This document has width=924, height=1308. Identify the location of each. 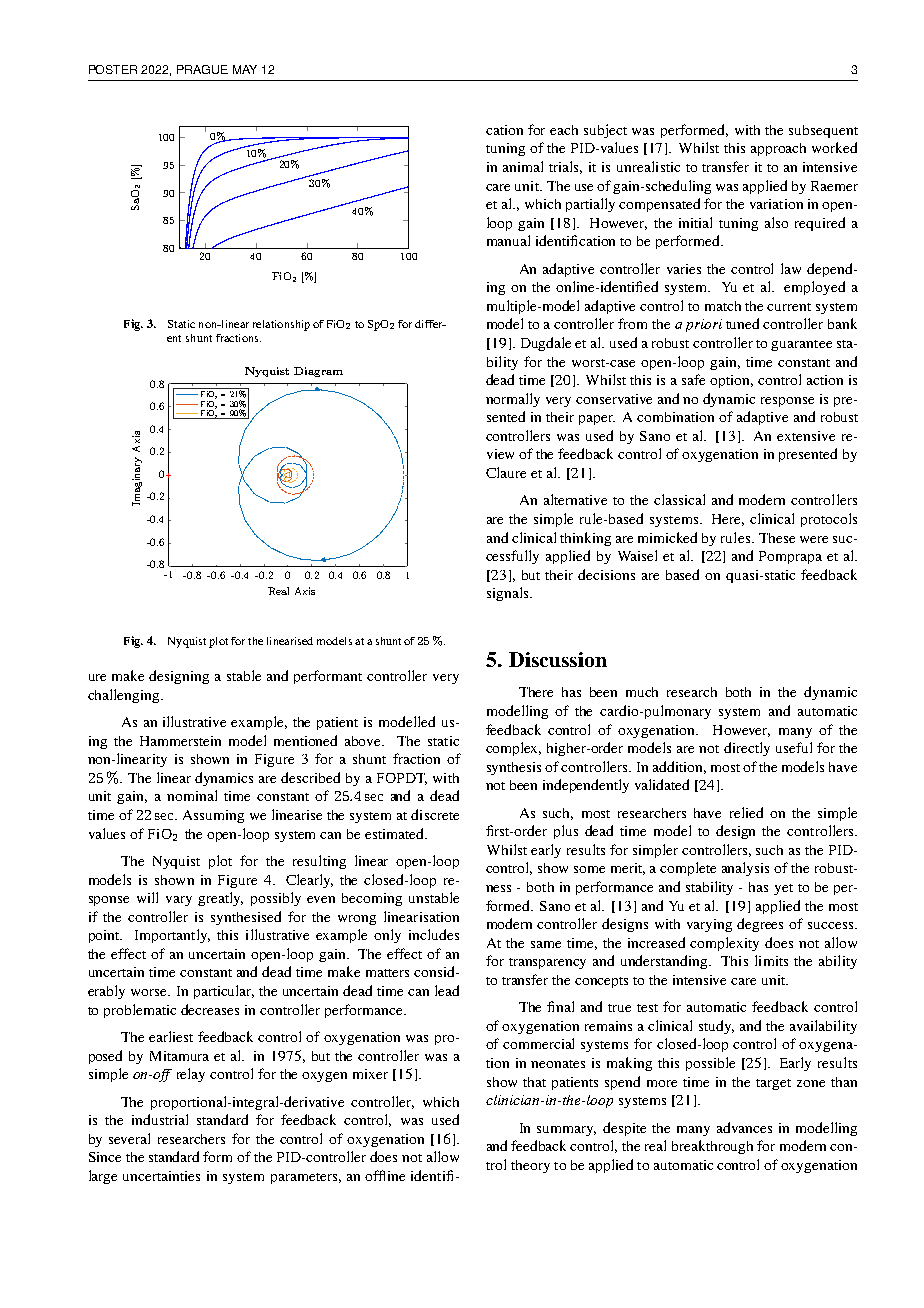
(564, 130).
